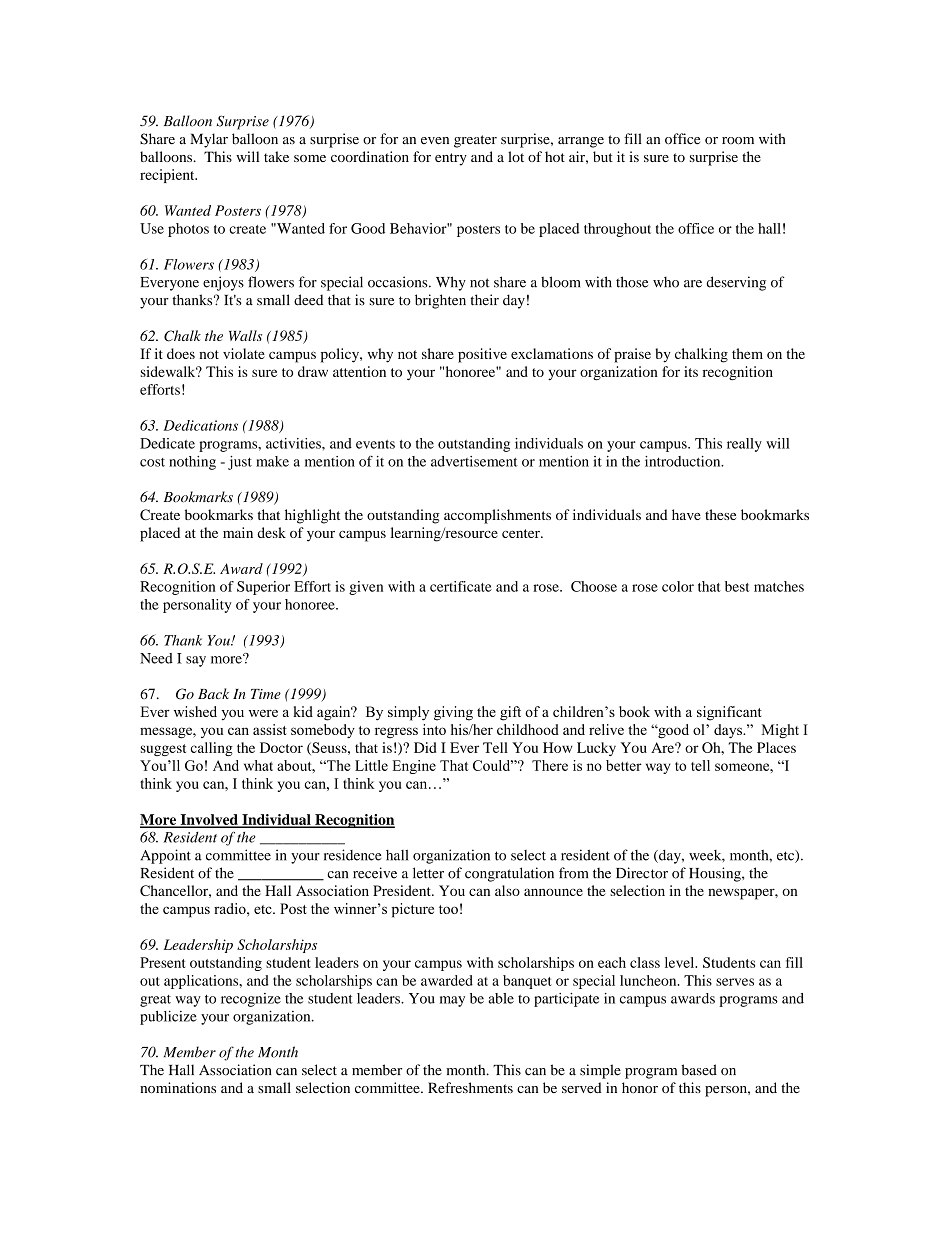 The image size is (952, 1233). I want to click on Refreshments, so click(470, 1087).
